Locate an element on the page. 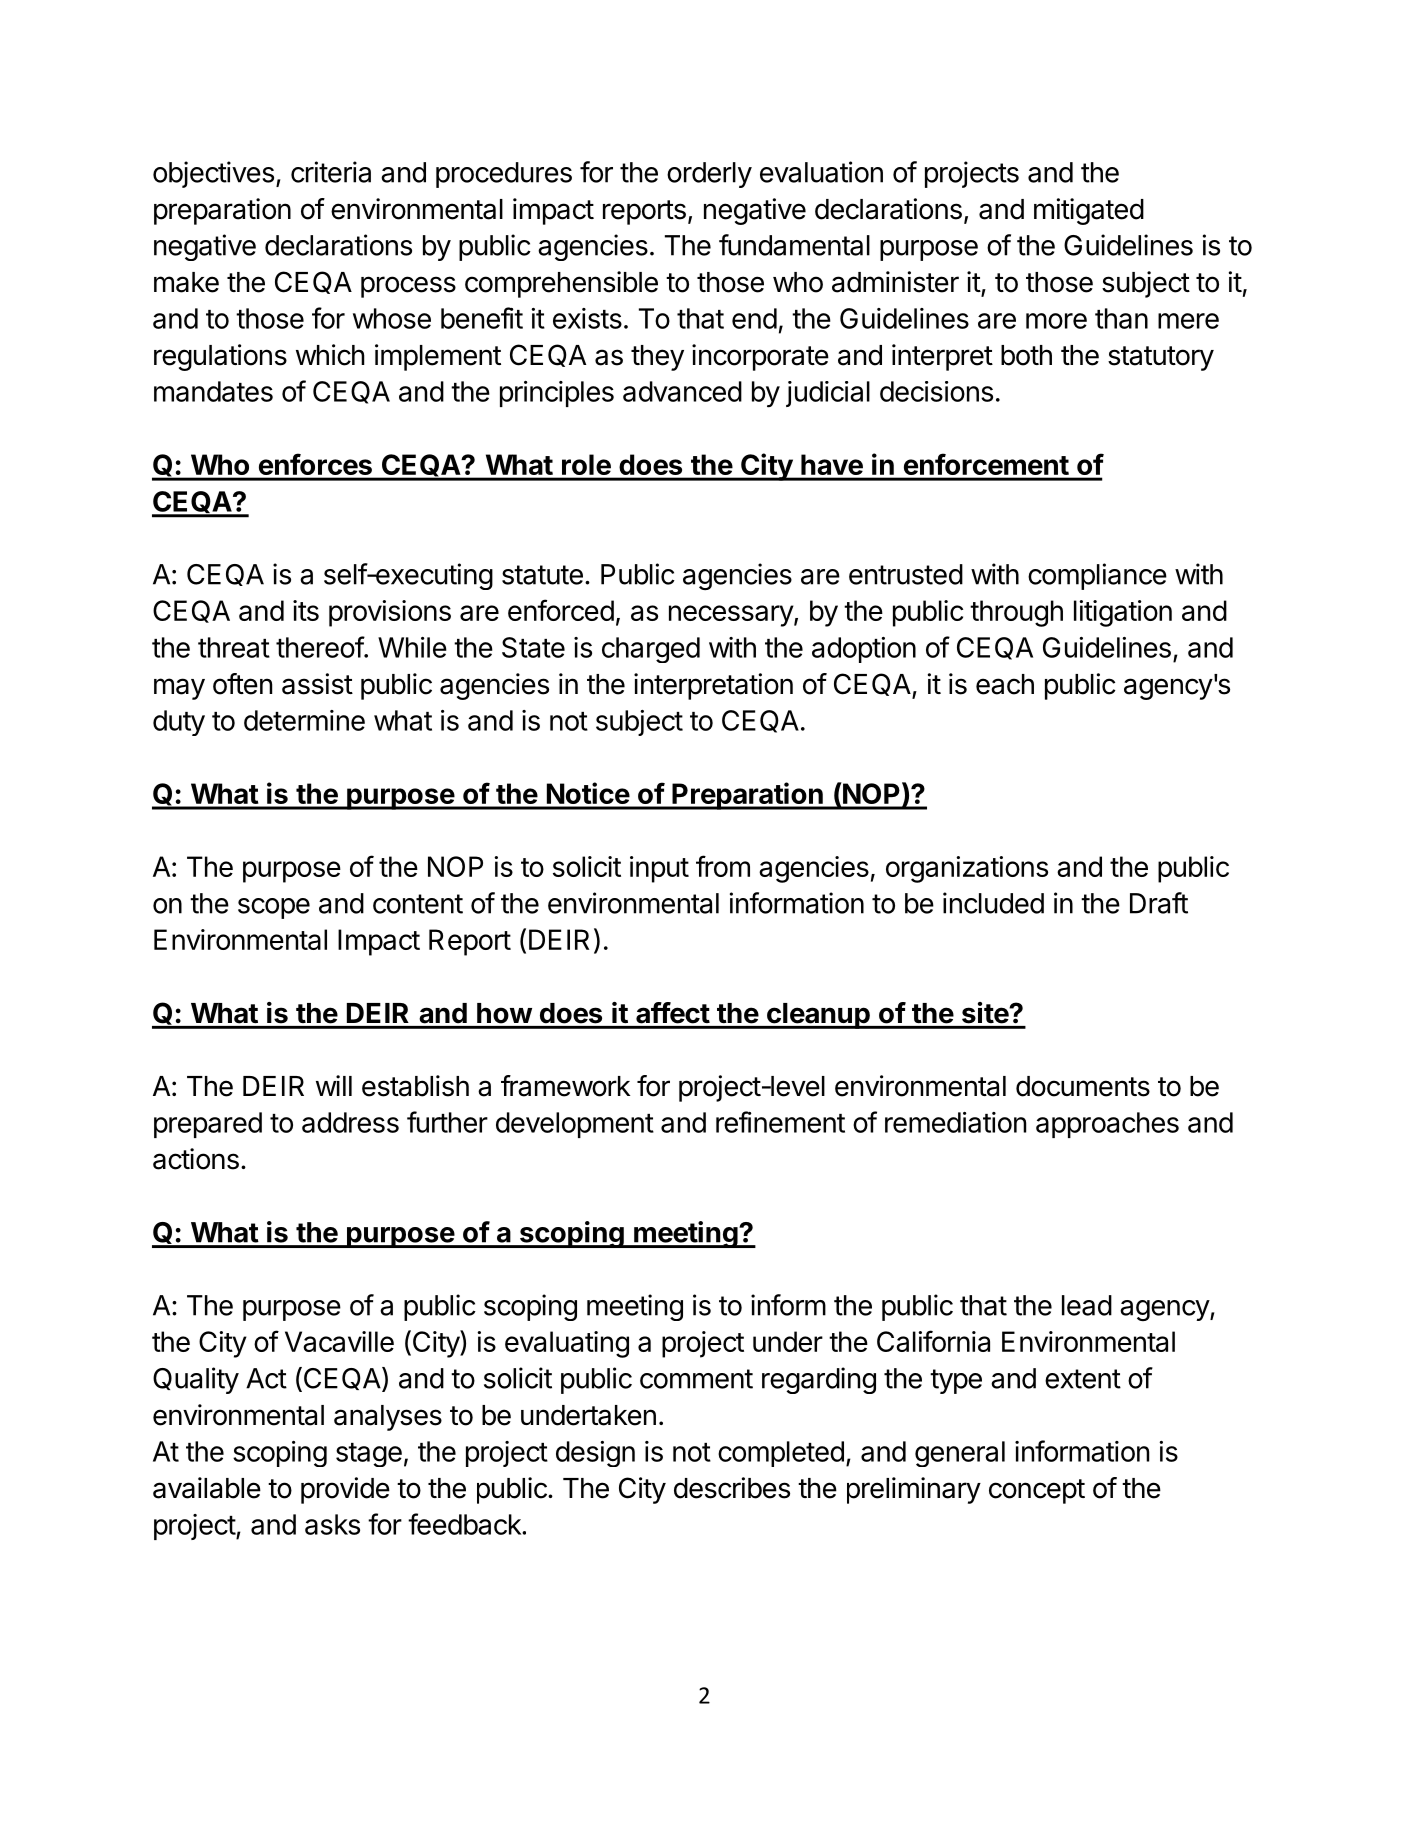  criteria is located at coordinates (331, 172).
